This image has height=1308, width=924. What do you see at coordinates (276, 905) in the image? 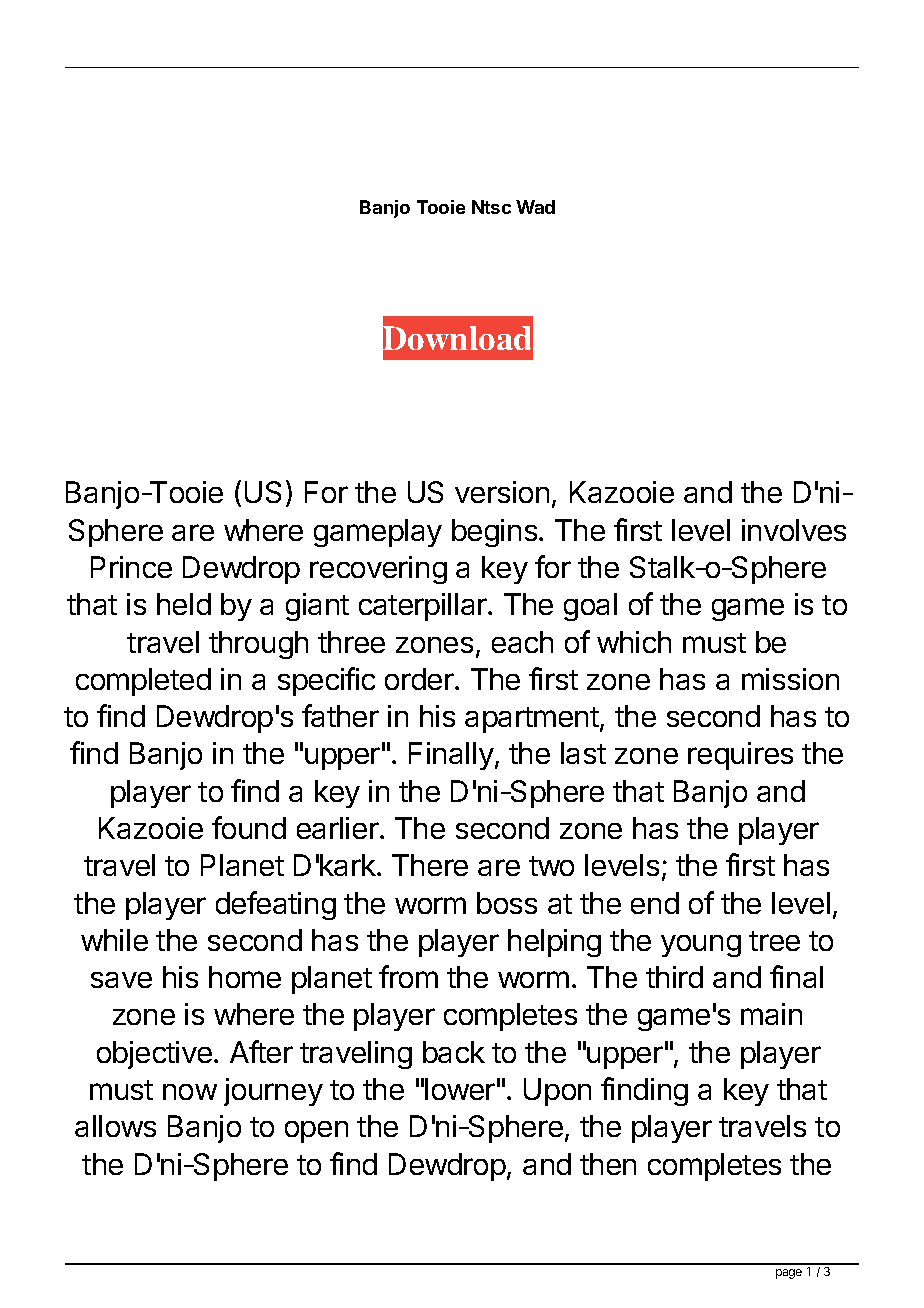
I see `defeating` at bounding box center [276, 905].
